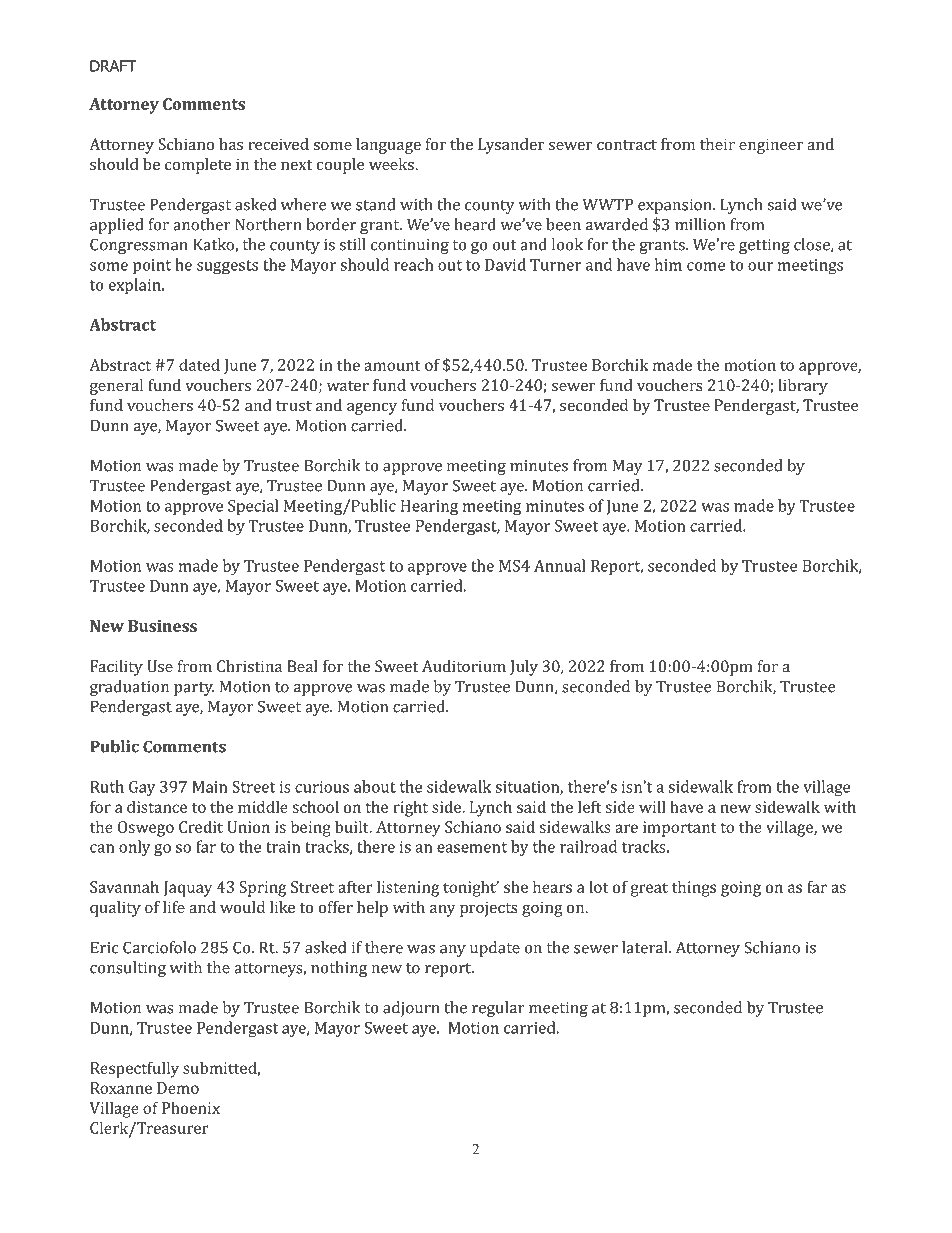 Image resolution: width=952 pixels, height=1233 pixels. What do you see at coordinates (162, 626) in the screenshot?
I see `Business` at bounding box center [162, 626].
